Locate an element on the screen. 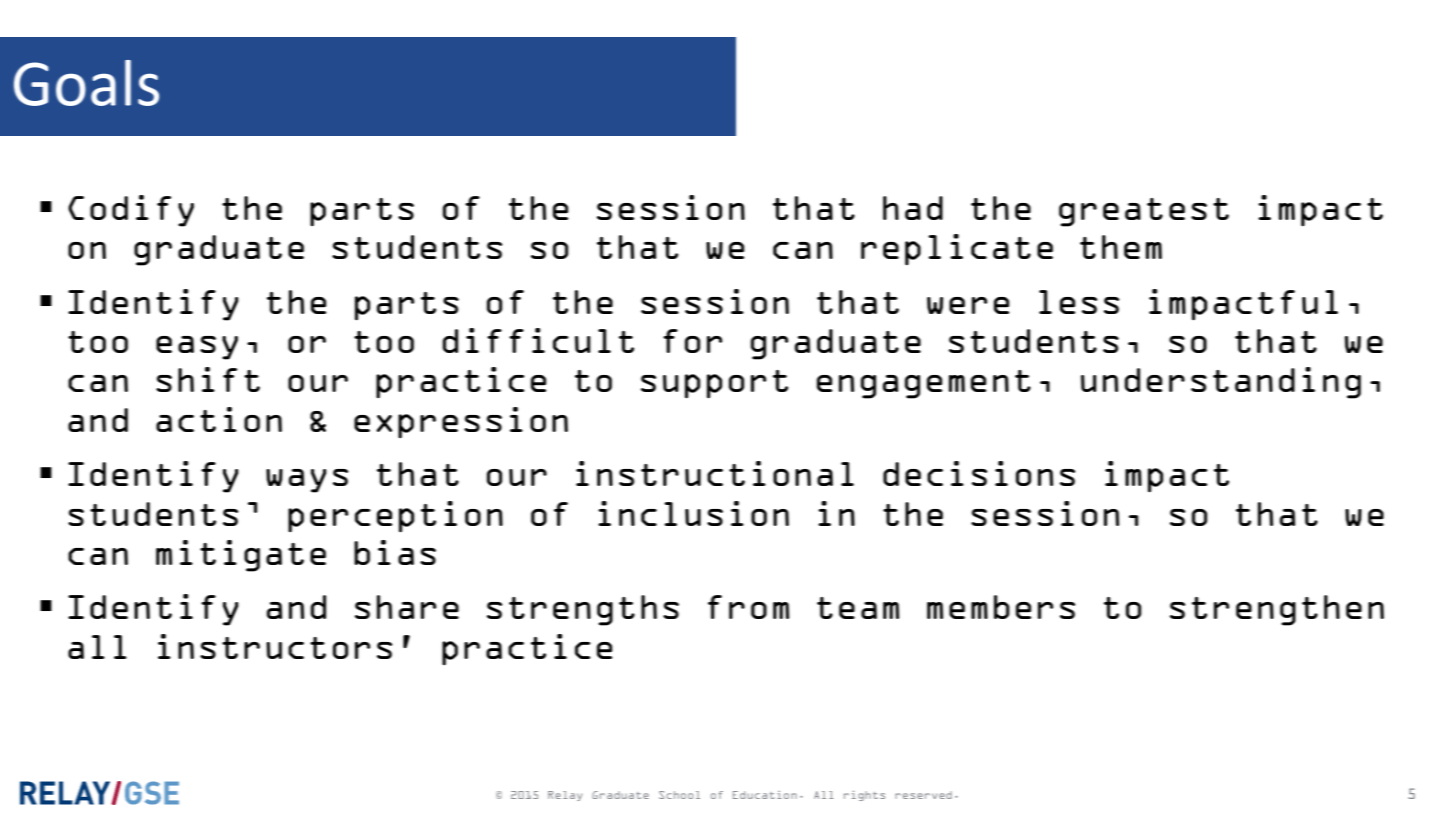 This screenshot has height=819, width=1456. decisions is located at coordinates (979, 473).
